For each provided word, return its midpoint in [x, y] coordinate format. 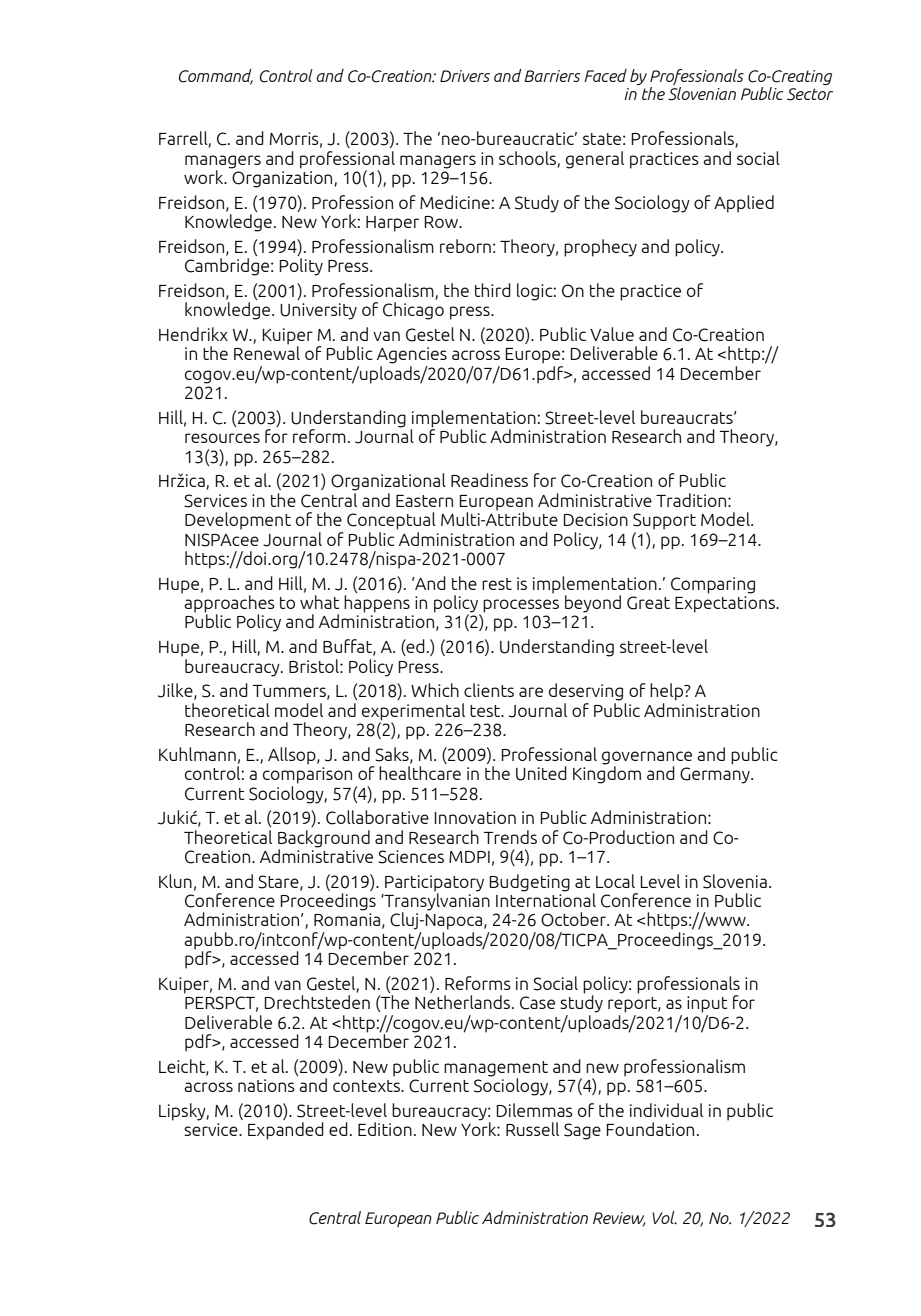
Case [537, 1003]
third [493, 290]
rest [497, 584]
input [707, 1004]
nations [266, 1085]
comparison [307, 775]
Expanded [286, 1131]
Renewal [267, 352]
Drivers [465, 76]
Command [216, 76]
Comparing [713, 585]
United [541, 773]
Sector [810, 94]
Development [238, 521]
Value [612, 334]
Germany [716, 775]
